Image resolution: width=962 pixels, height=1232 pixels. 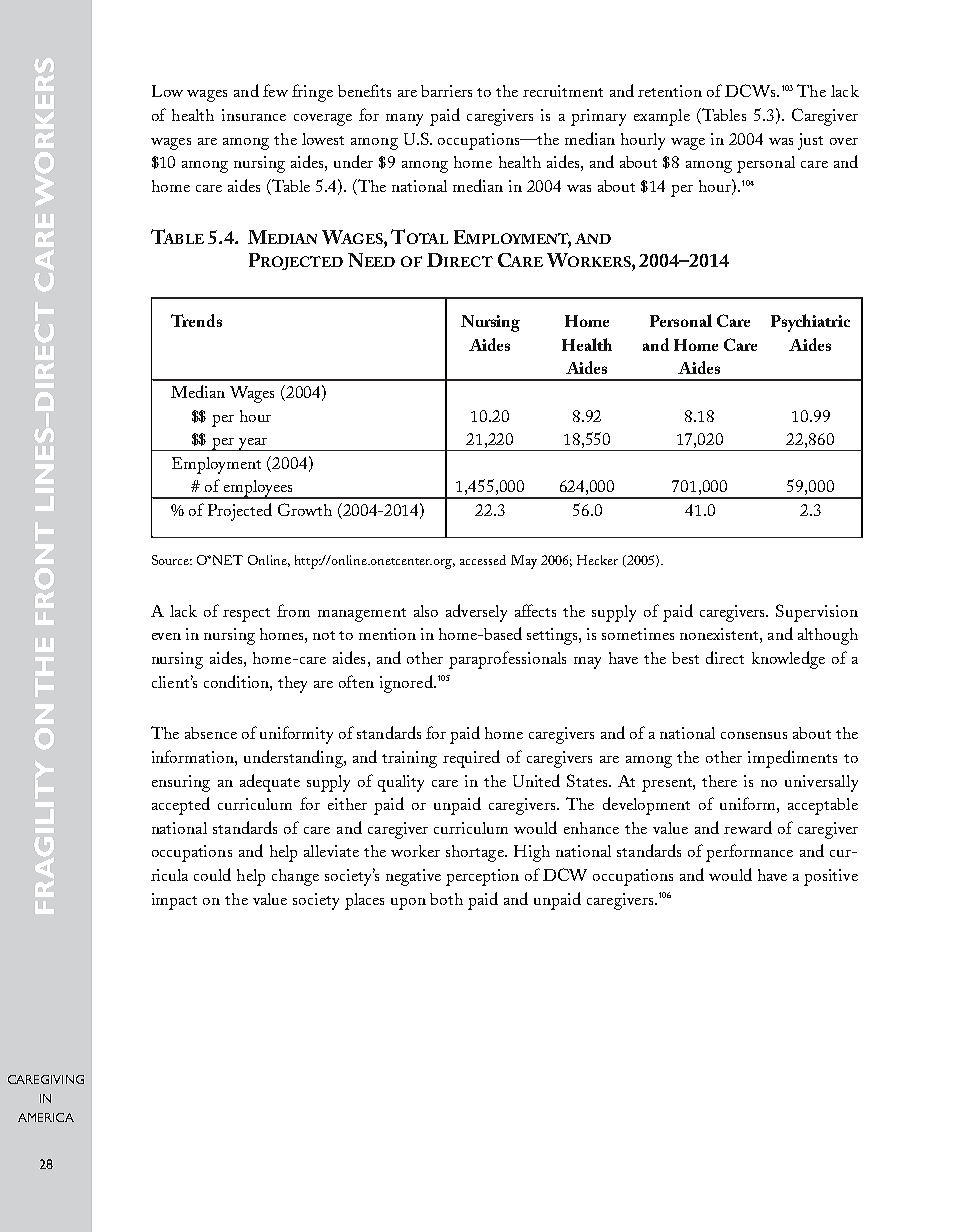 What do you see at coordinates (172, 560) in the image?
I see `Source` at bounding box center [172, 560].
